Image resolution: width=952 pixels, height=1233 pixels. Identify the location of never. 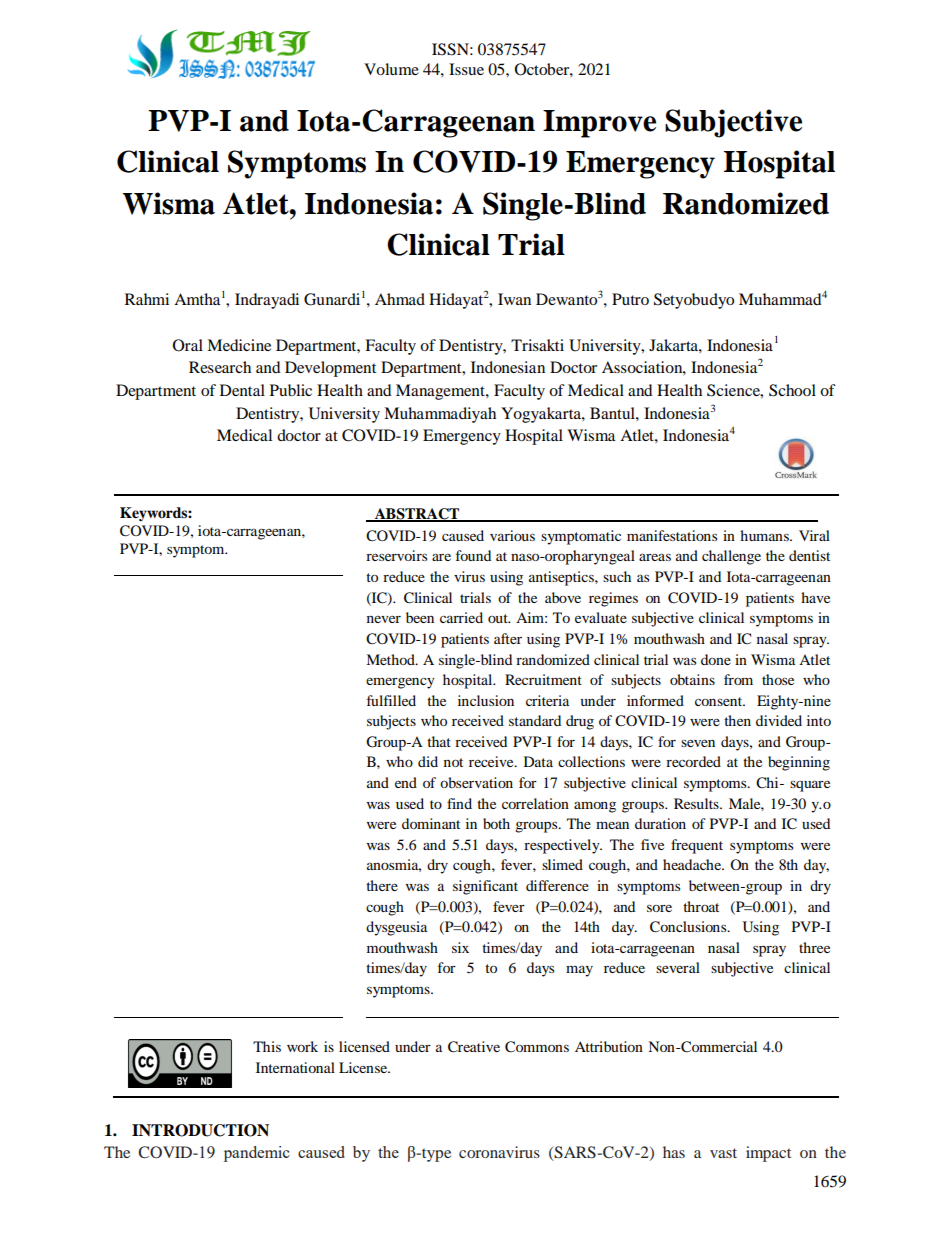
(384, 619).
